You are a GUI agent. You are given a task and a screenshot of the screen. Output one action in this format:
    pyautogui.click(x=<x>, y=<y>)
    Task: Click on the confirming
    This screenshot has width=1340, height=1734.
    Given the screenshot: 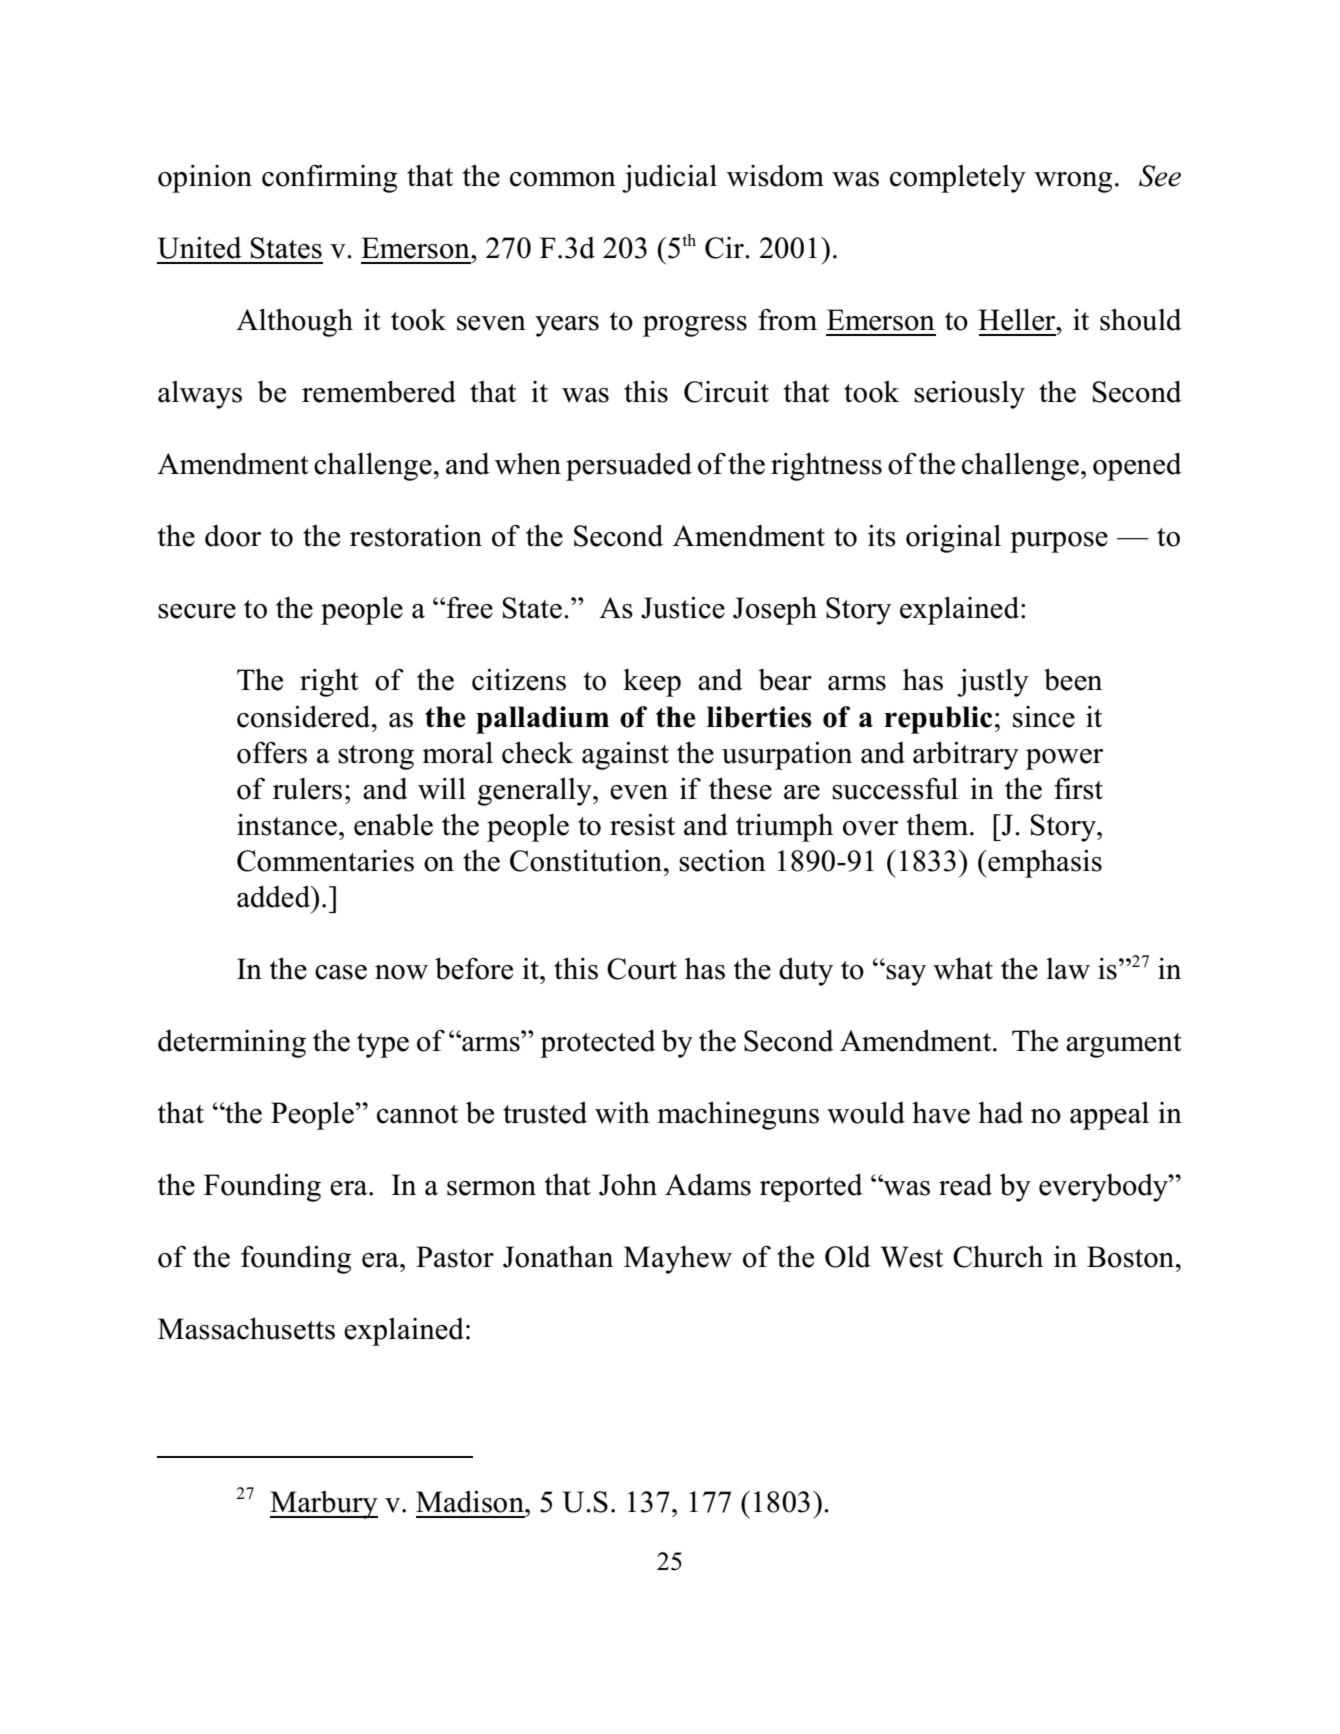 What is the action you would take?
    pyautogui.click(x=329, y=178)
